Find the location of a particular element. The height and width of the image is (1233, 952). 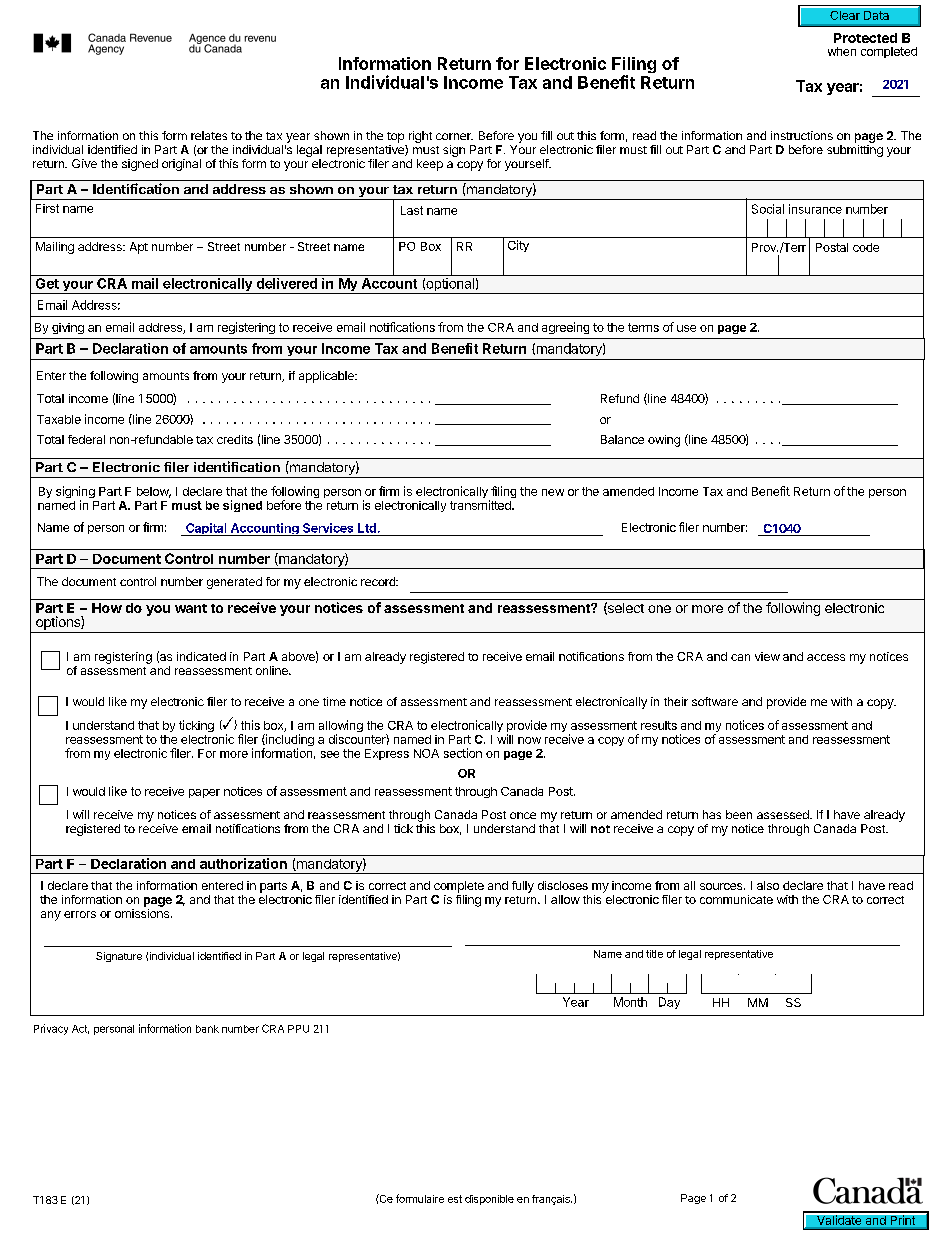

est is located at coordinates (455, 1199).
